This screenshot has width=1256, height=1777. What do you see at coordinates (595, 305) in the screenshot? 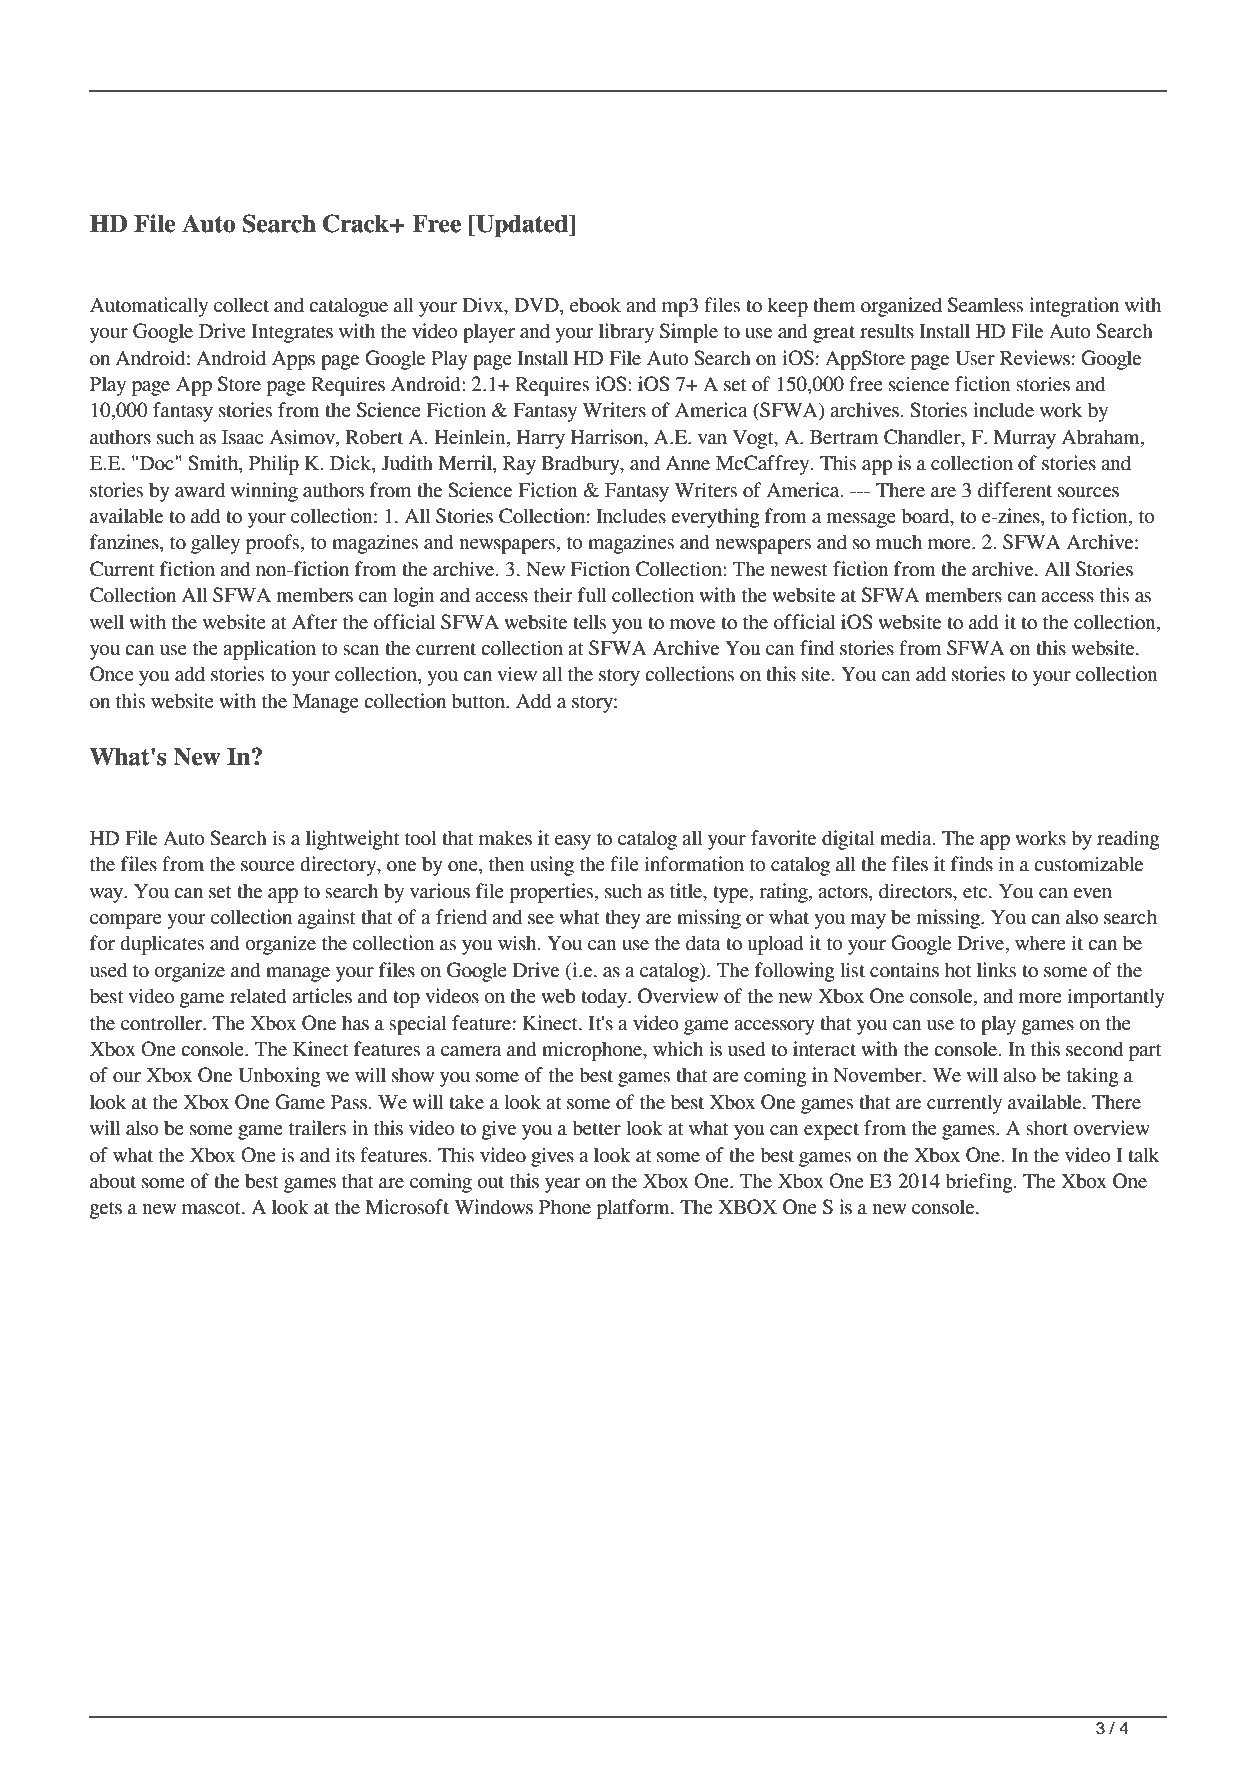
I see `ebook` at bounding box center [595, 305].
